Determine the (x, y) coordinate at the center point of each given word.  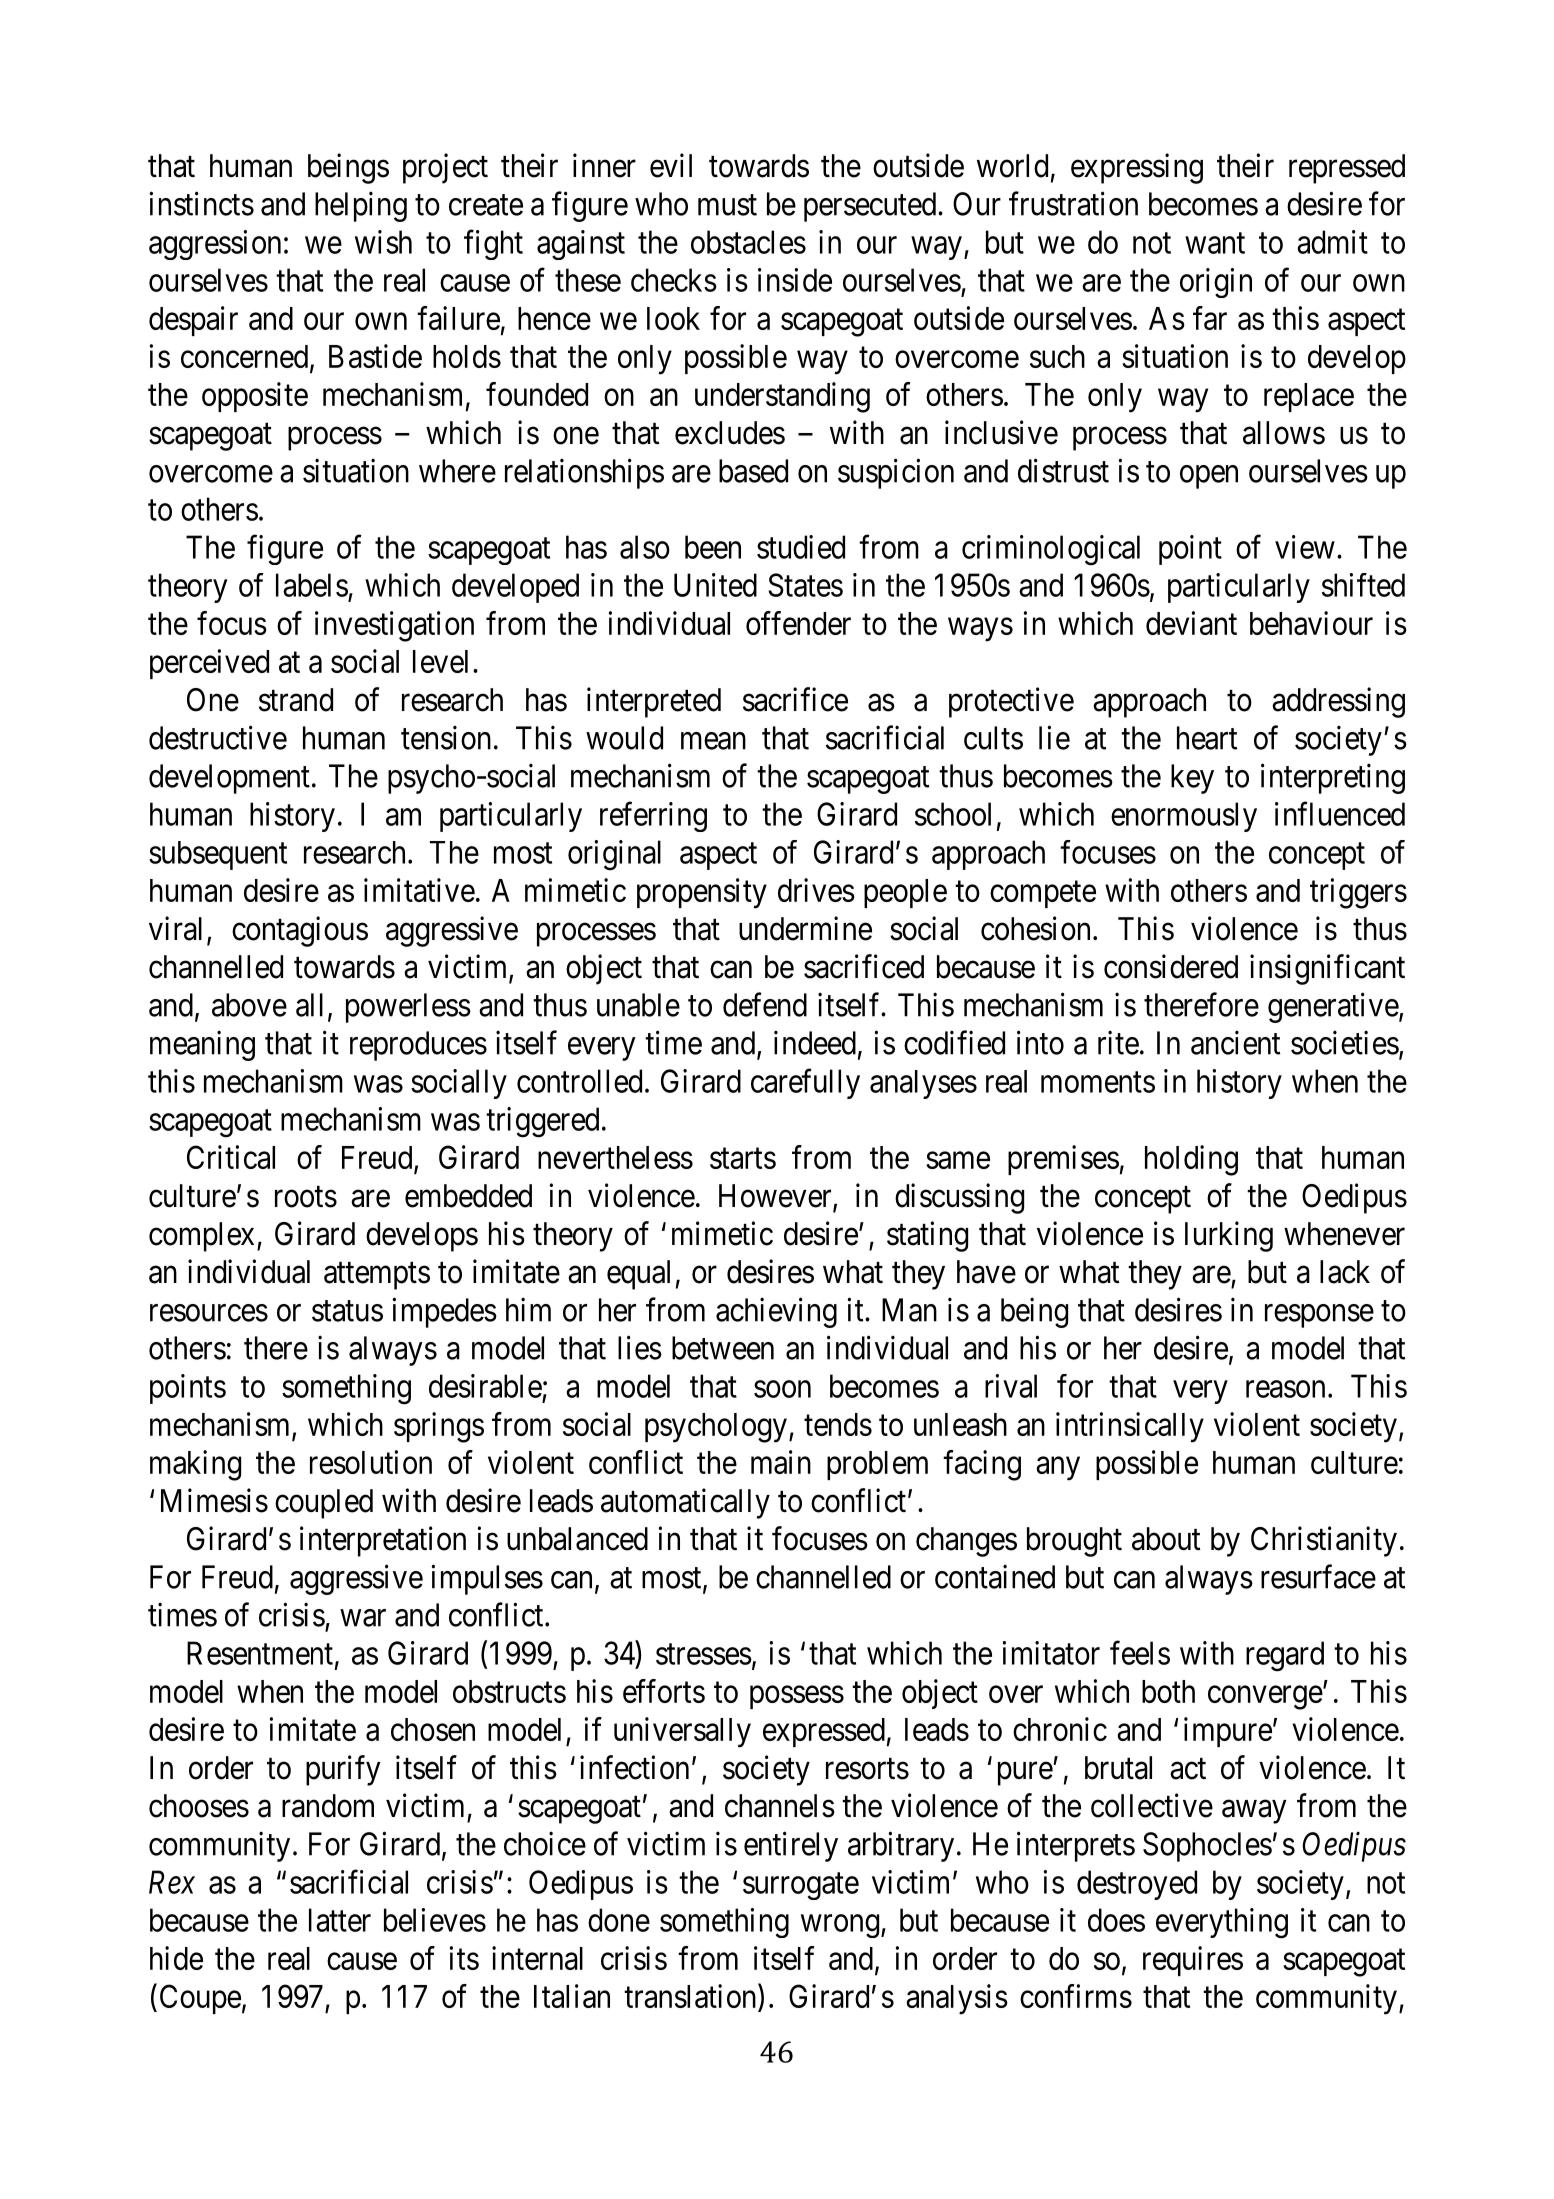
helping (361, 206)
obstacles (748, 242)
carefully (805, 1084)
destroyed (1137, 1885)
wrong (840, 1926)
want (1215, 243)
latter (340, 1920)
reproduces (418, 1046)
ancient (1235, 1042)
